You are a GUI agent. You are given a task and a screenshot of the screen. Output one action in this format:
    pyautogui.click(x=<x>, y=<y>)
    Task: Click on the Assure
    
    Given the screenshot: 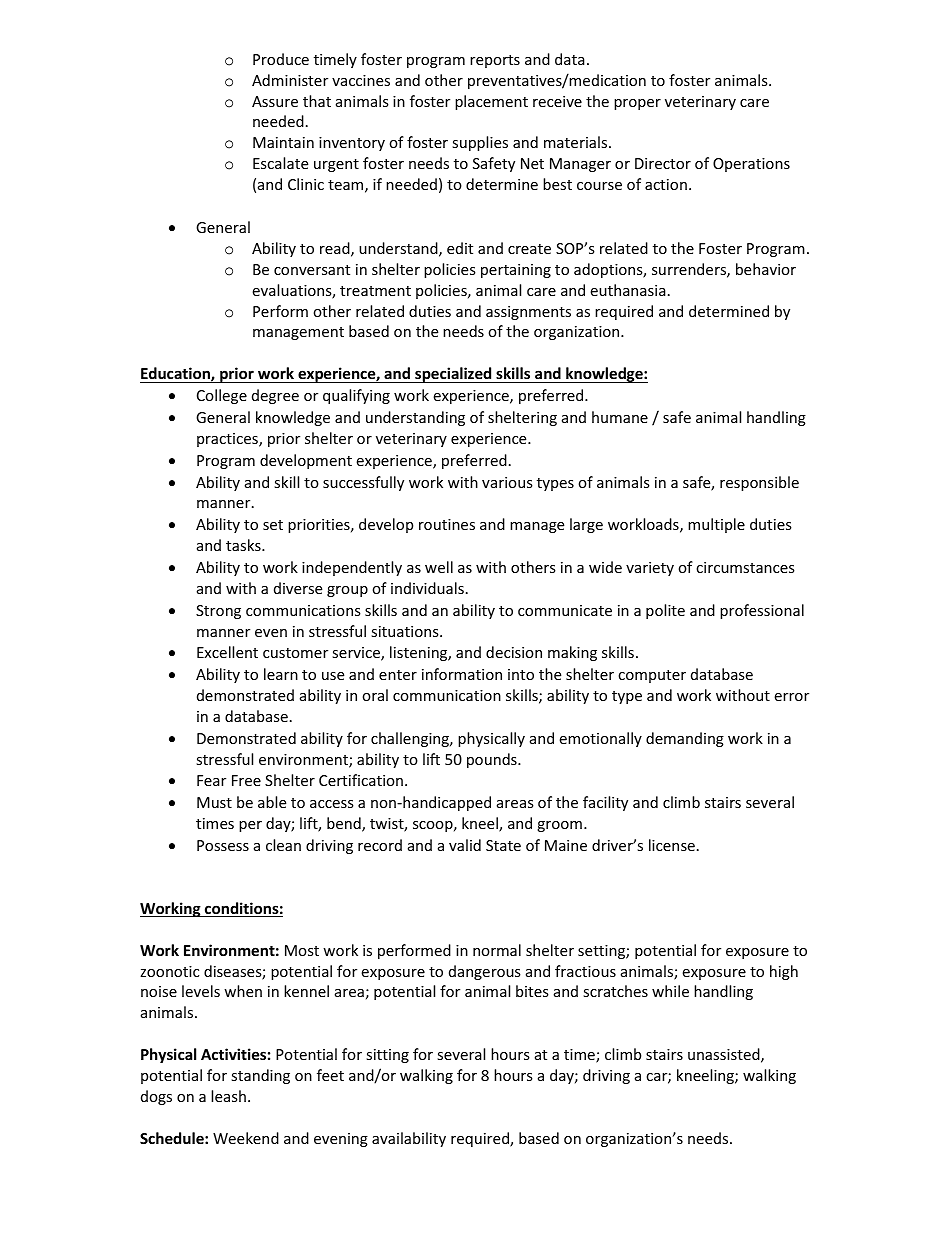 What is the action you would take?
    pyautogui.click(x=275, y=101)
